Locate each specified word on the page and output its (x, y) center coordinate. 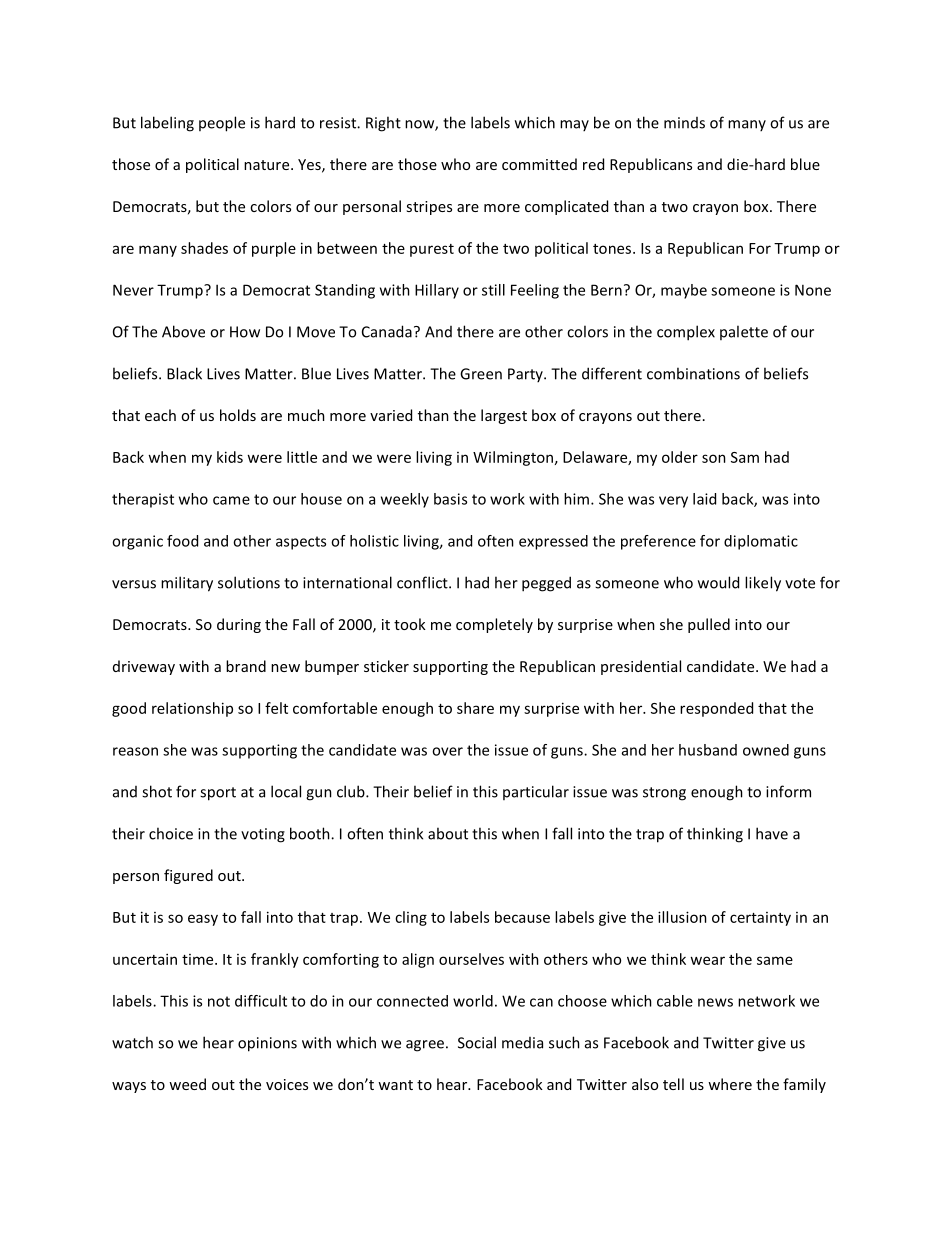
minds (684, 123)
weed (187, 1084)
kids (230, 457)
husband (708, 750)
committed (539, 164)
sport (218, 794)
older (680, 457)
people (222, 124)
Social (477, 1042)
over (447, 751)
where (730, 1084)
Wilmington (513, 458)
